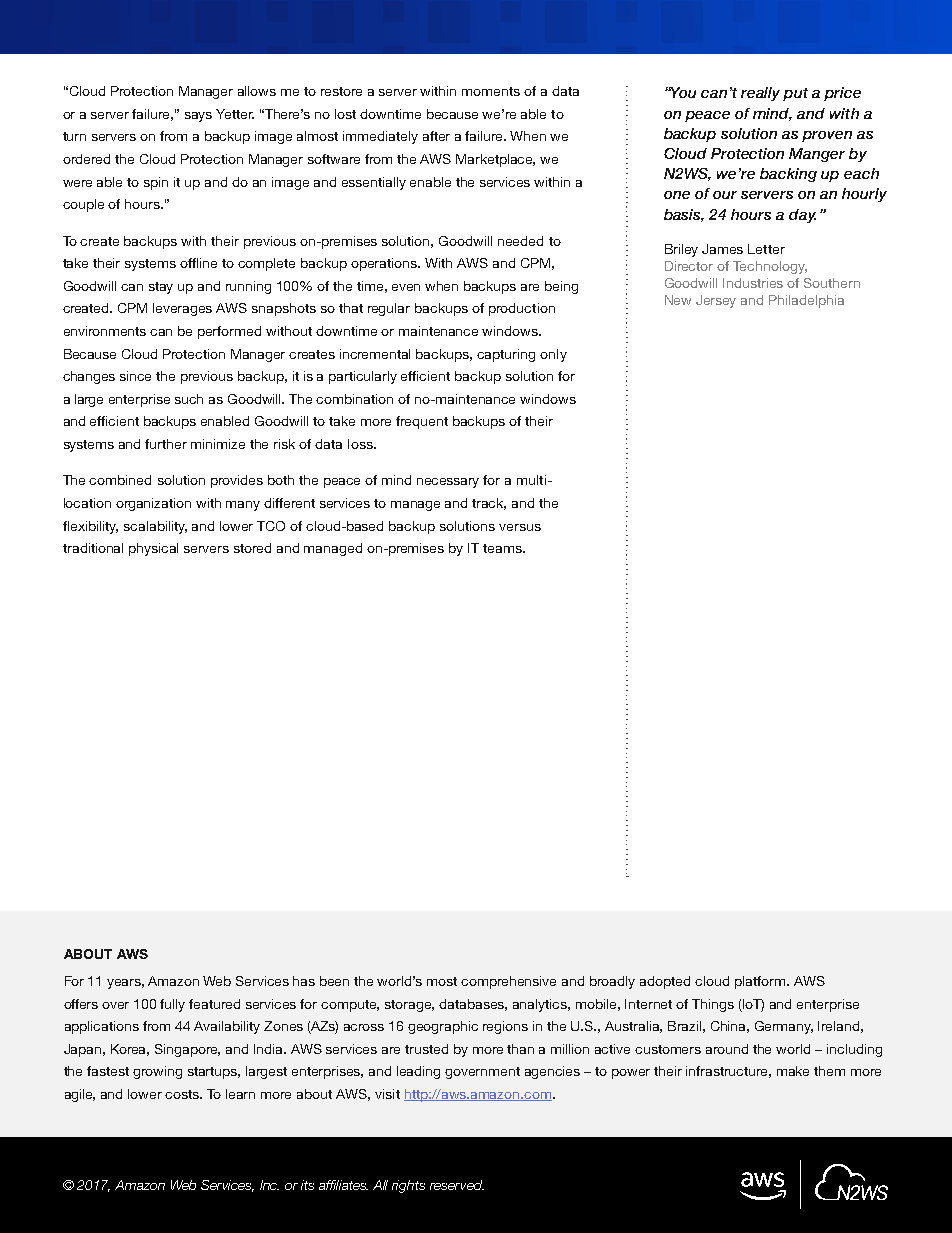  What do you see at coordinates (503, 548) in the screenshot?
I see `teams` at bounding box center [503, 548].
